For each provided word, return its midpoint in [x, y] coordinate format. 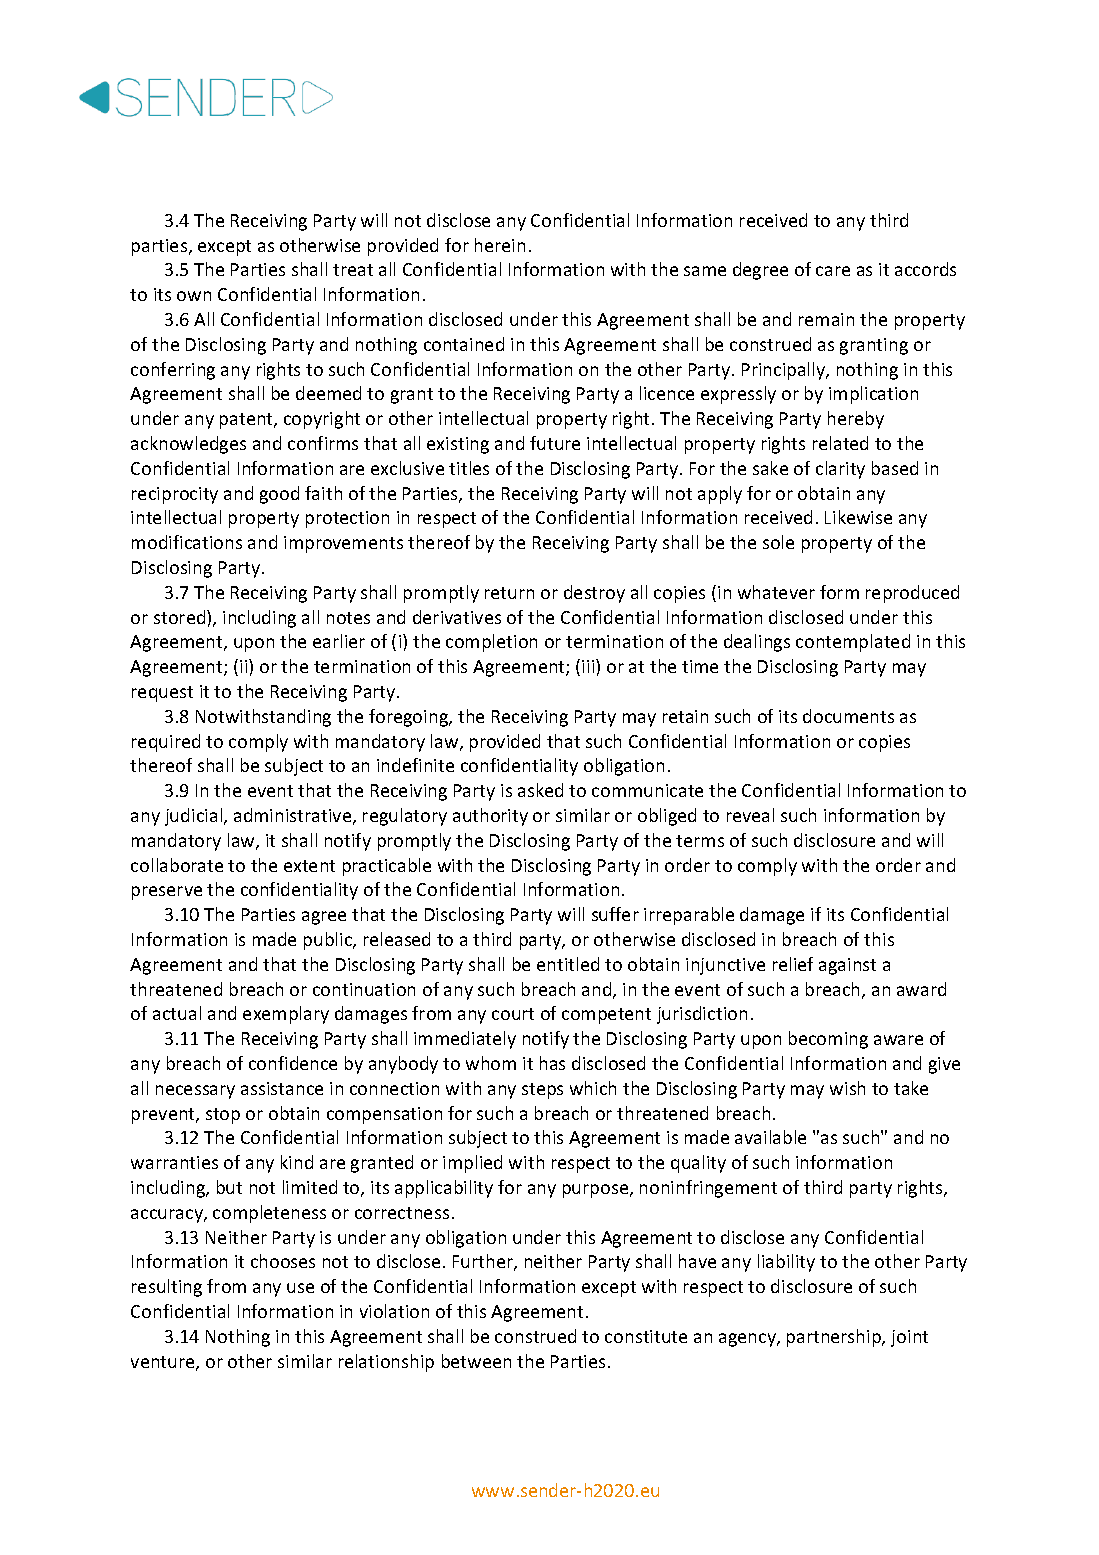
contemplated [853, 643]
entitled [568, 964]
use [300, 1288]
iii [589, 666]
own [194, 296]
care [833, 271]
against [847, 966]
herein [500, 245]
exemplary [286, 1015]
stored [181, 617]
